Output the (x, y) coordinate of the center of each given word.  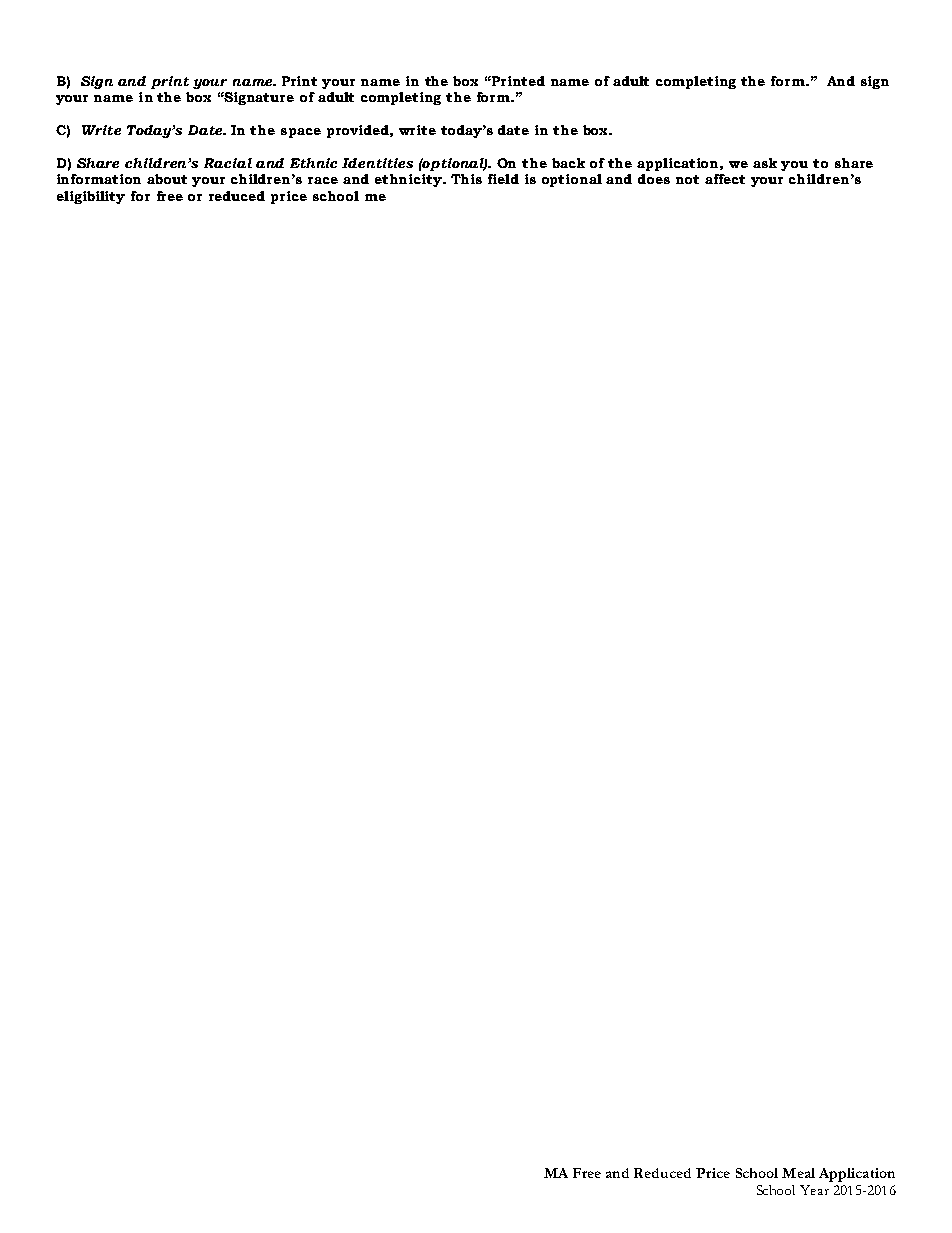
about (167, 179)
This (466, 179)
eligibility (91, 197)
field (503, 179)
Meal (798, 1173)
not (687, 179)
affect (725, 179)
